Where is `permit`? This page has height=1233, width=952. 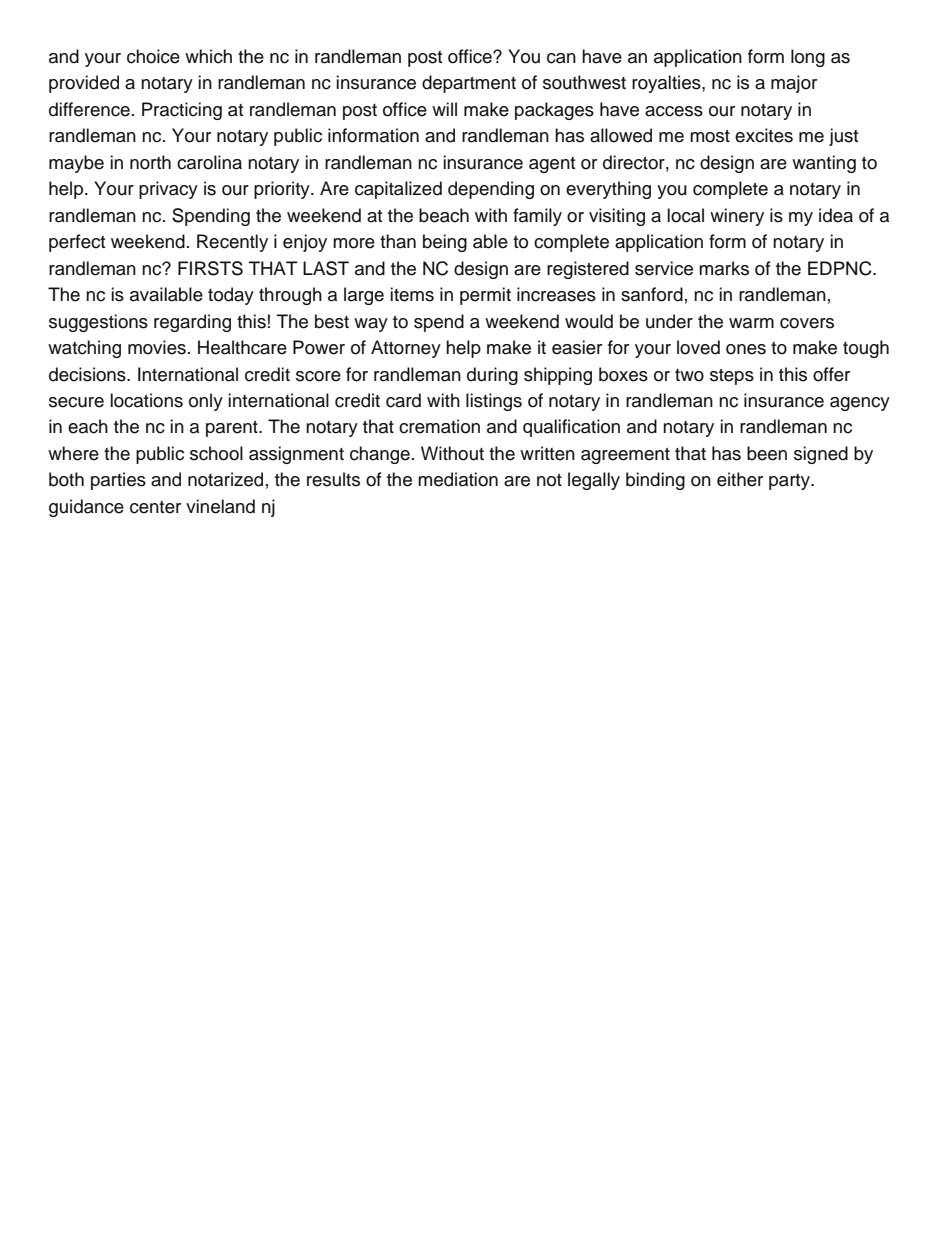
permit is located at coordinates (485, 296).
